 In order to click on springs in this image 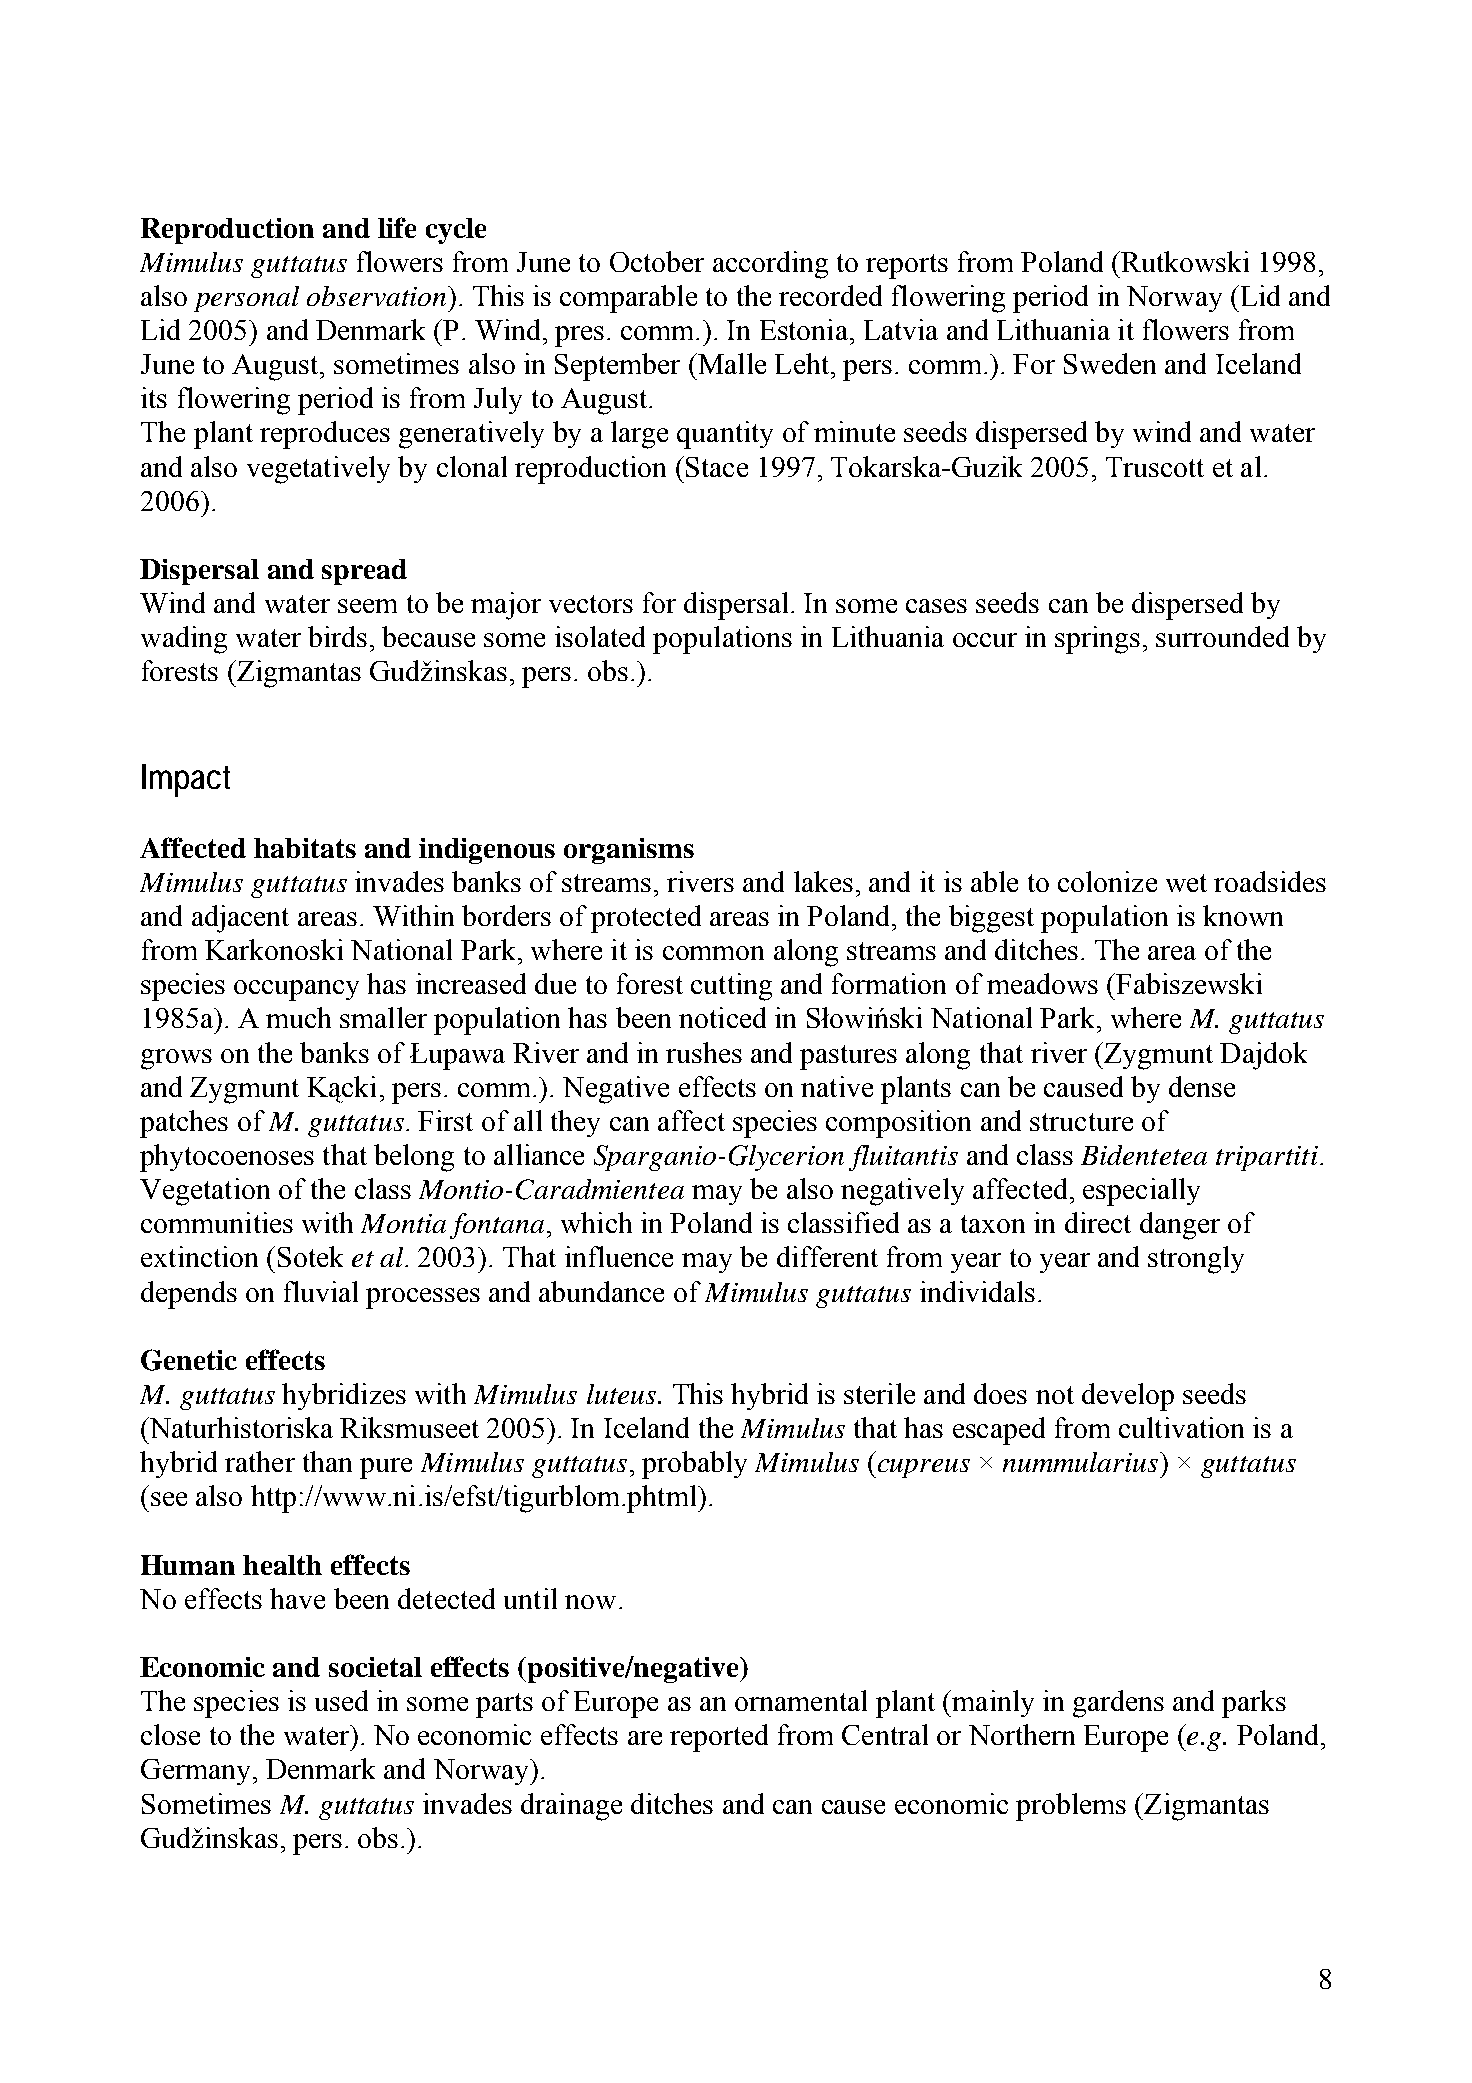, I will do `click(1097, 640)`.
